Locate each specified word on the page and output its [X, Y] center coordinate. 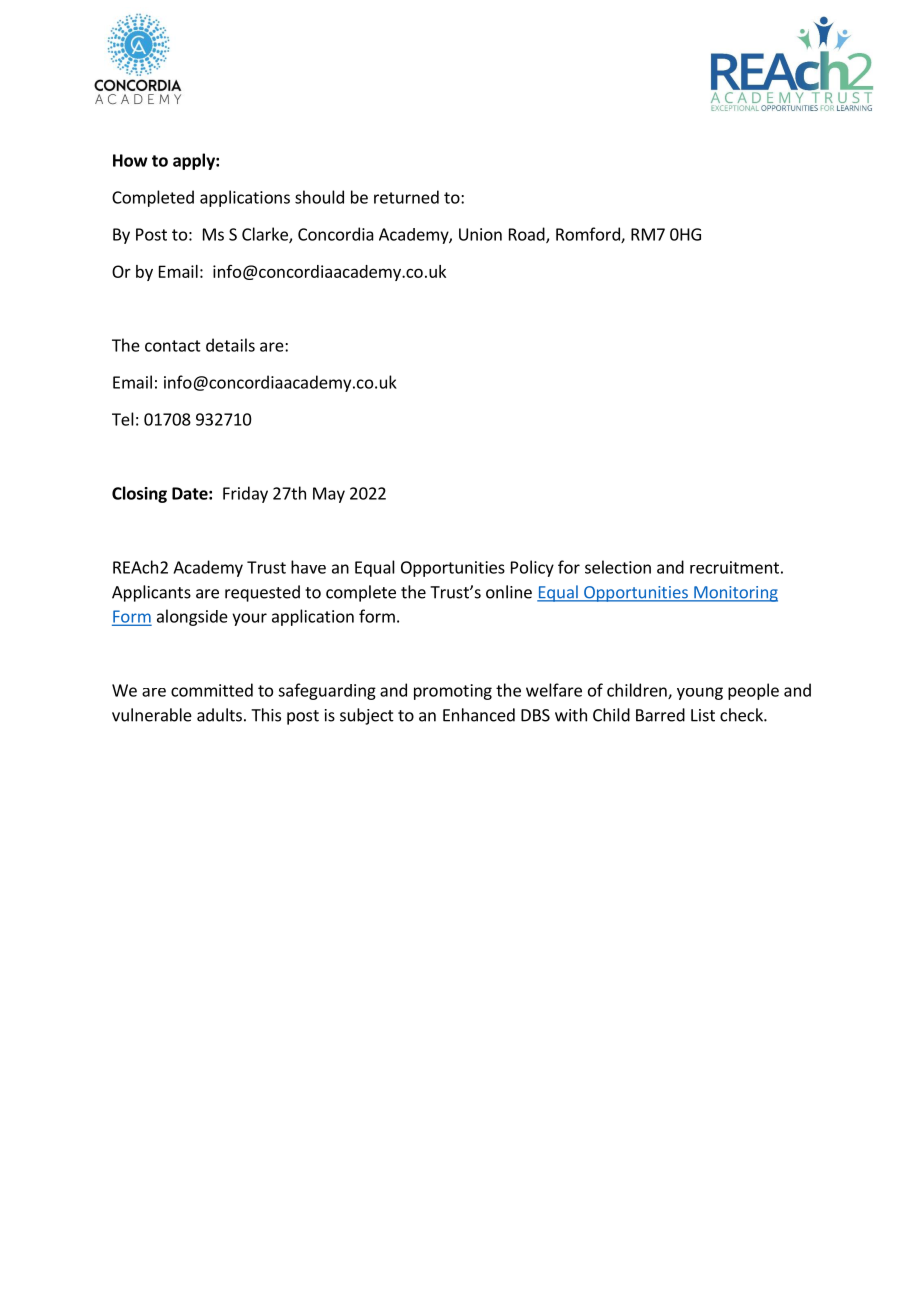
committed [212, 690]
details [230, 345]
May [329, 495]
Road [528, 235]
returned [406, 197]
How [130, 160]
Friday [245, 494]
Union [480, 234]
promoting [453, 692]
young [700, 693]
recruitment [734, 567]
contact [173, 346]
